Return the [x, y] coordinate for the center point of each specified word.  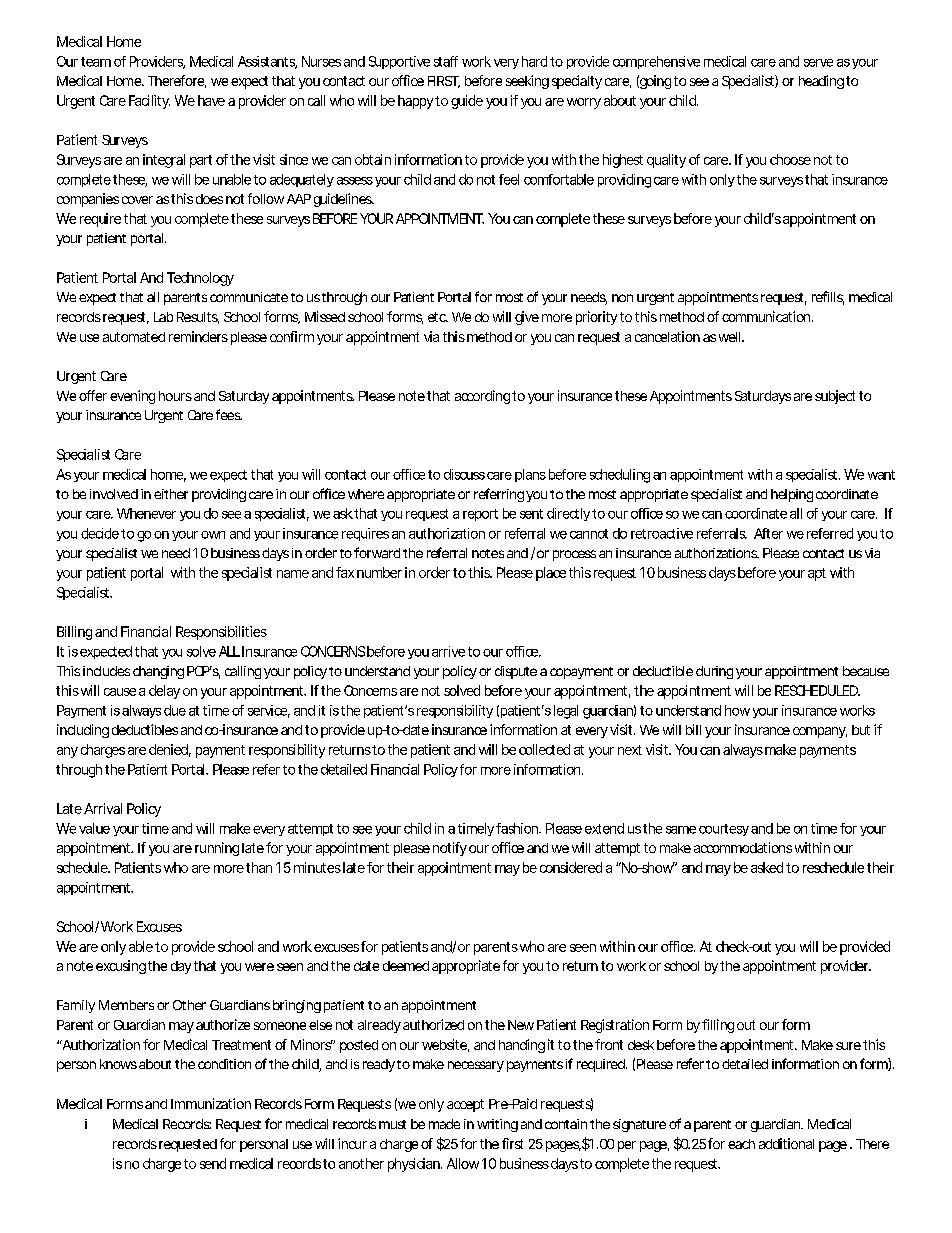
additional [786, 1143]
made [444, 1124]
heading [821, 82]
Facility [149, 102]
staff [446, 61]
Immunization [211, 1103]
